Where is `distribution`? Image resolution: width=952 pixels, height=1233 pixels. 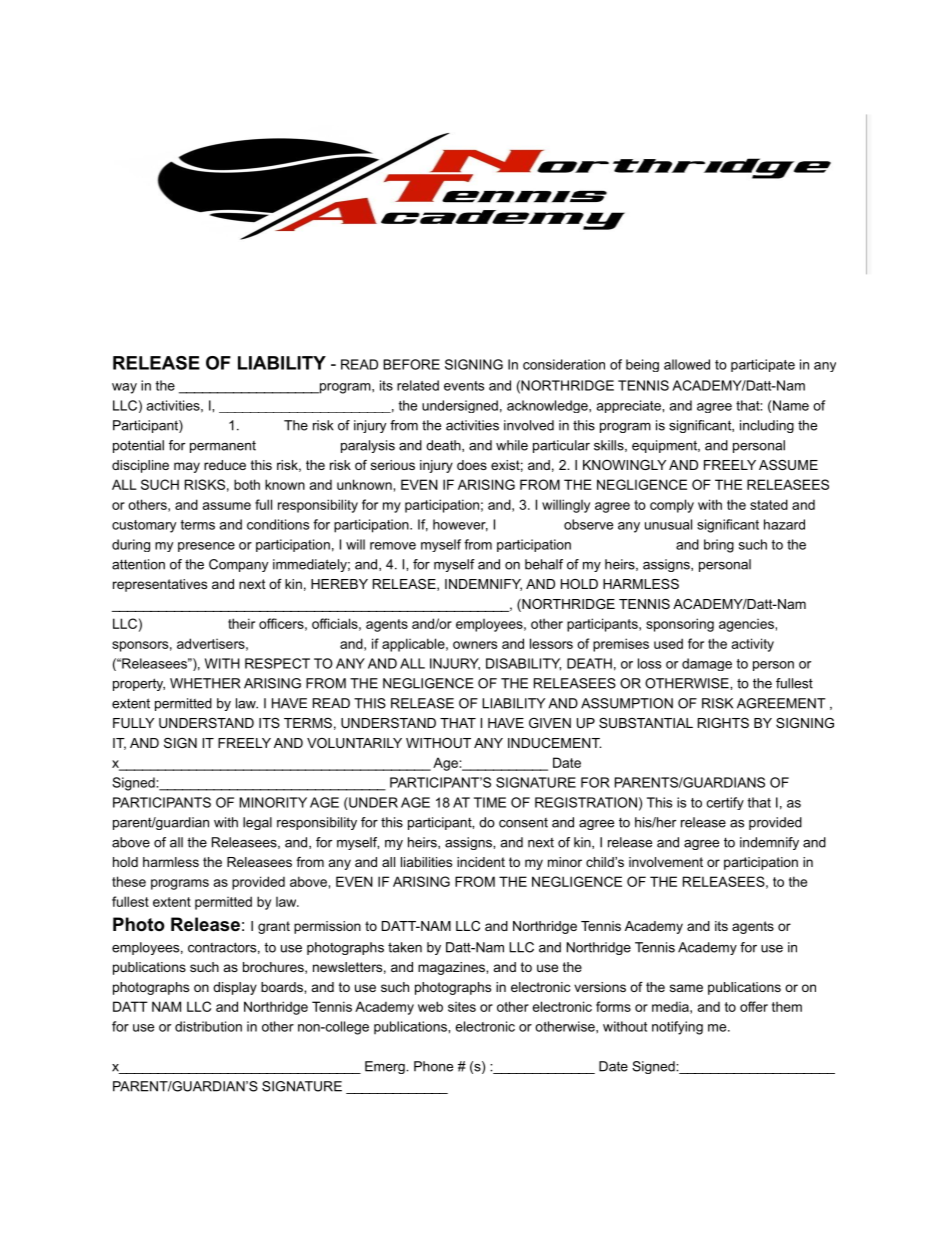
distribution is located at coordinates (208, 1026).
